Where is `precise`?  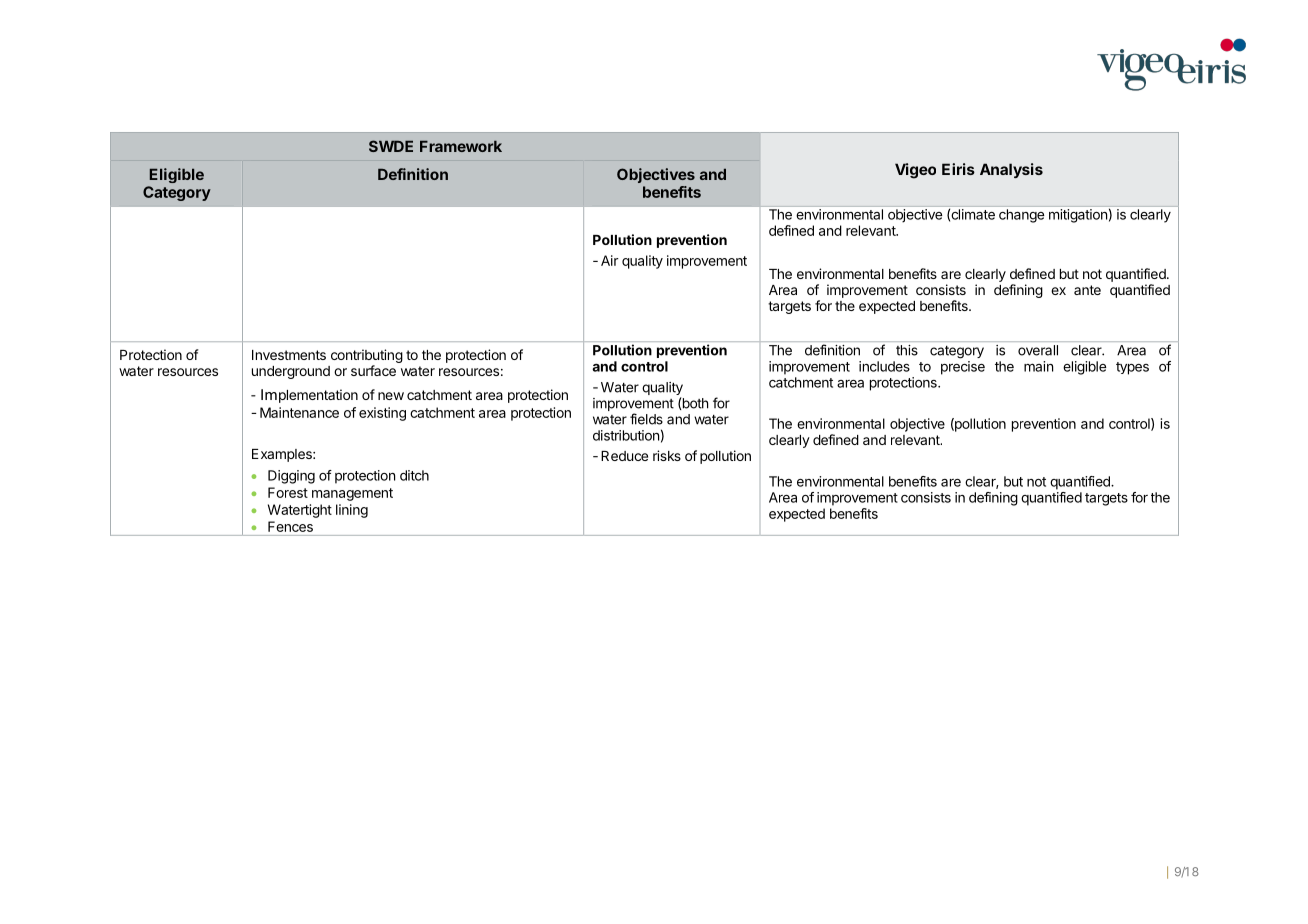
precise is located at coordinates (963, 368).
